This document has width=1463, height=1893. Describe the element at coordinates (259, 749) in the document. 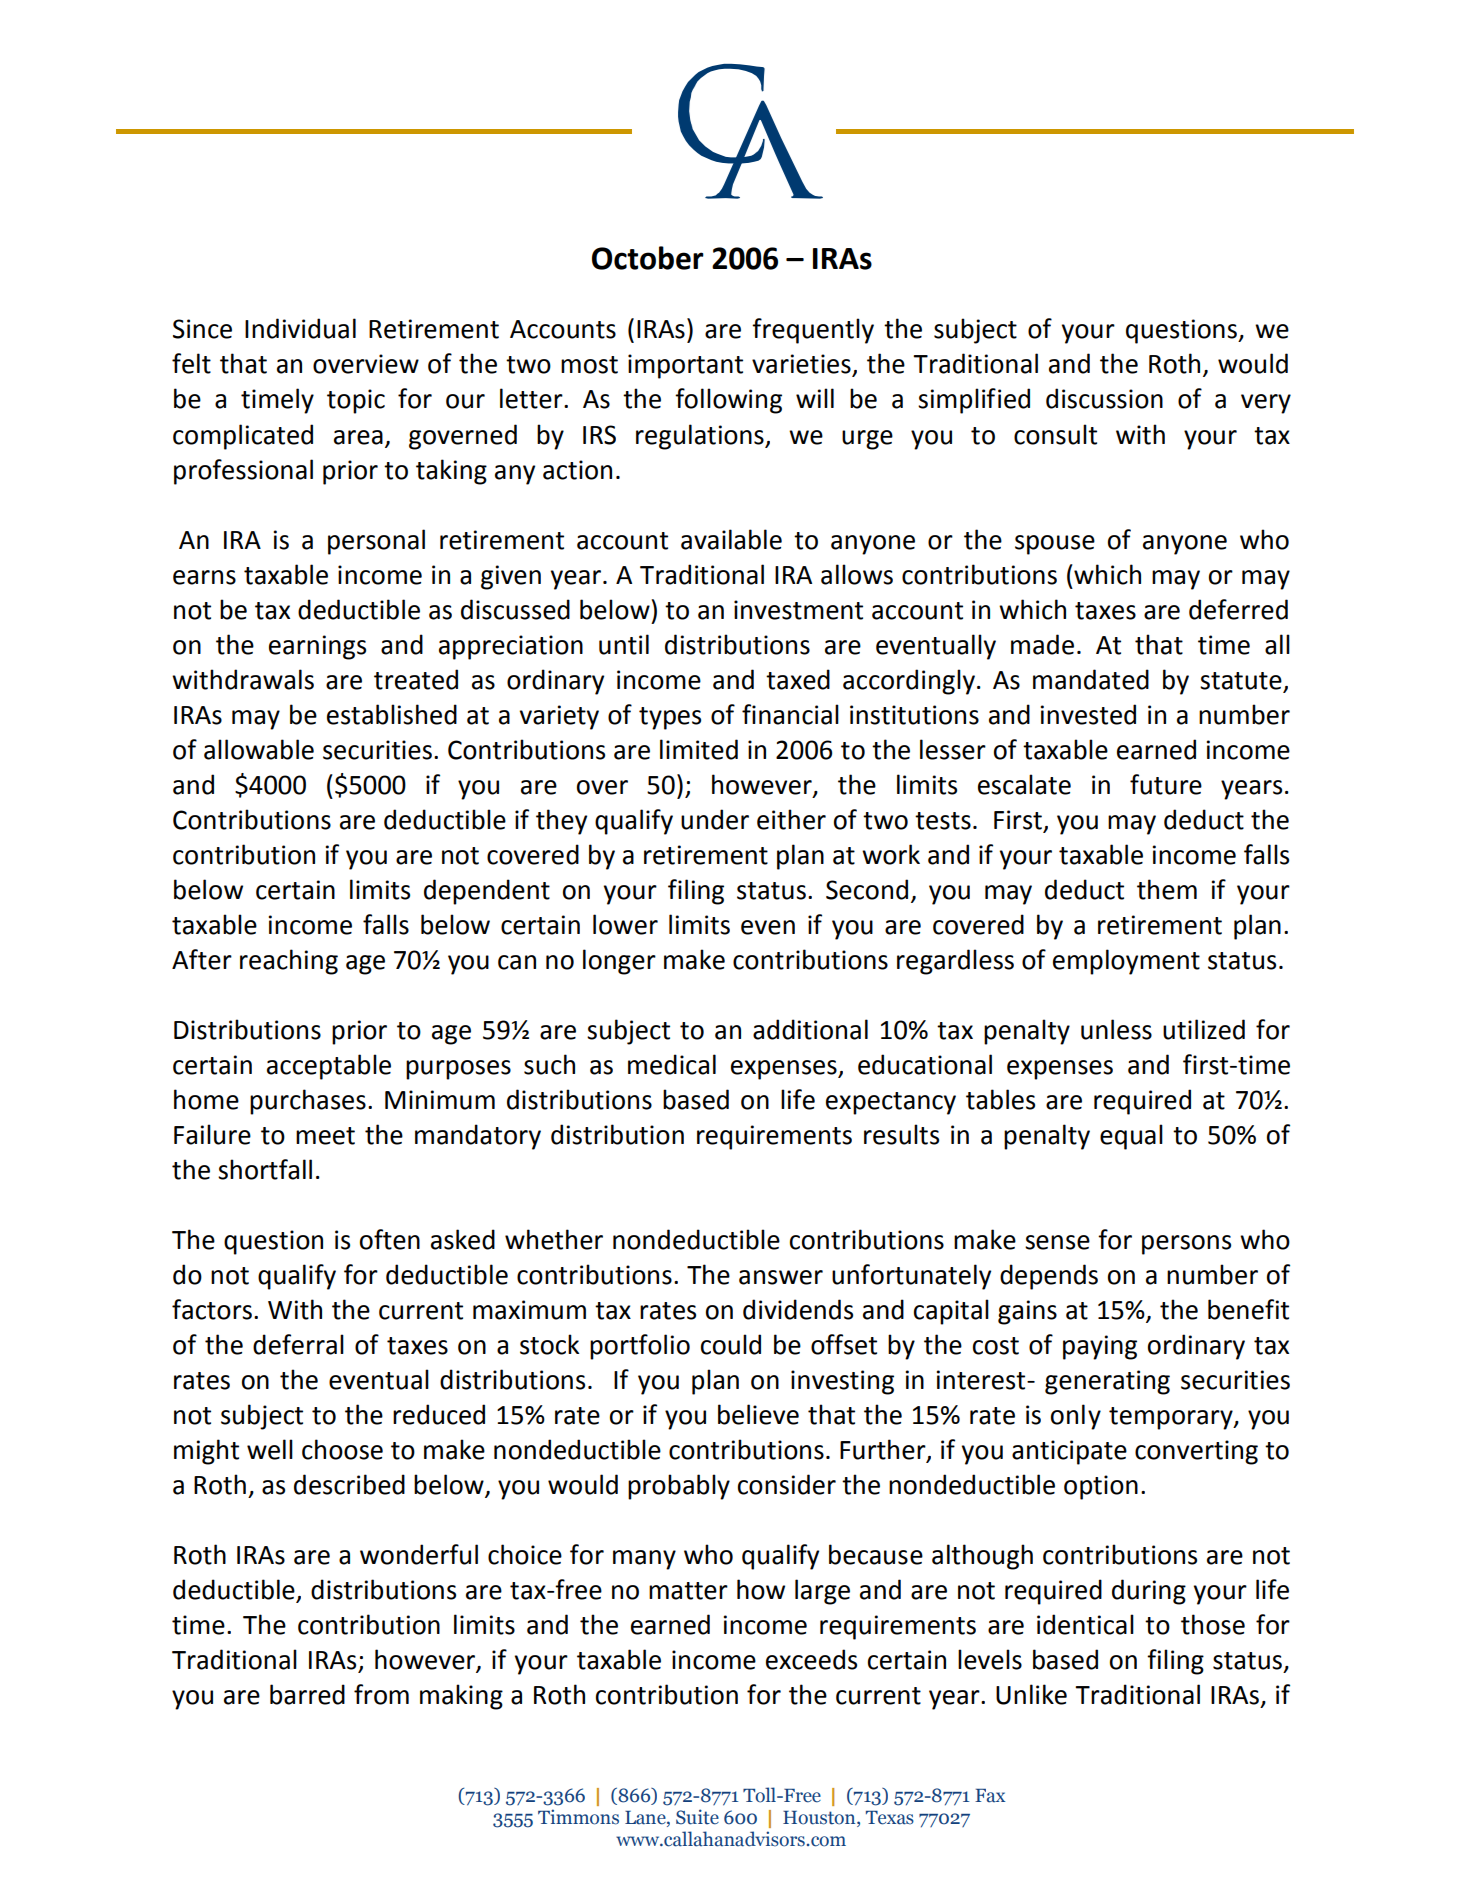

I see `allowable` at that location.
